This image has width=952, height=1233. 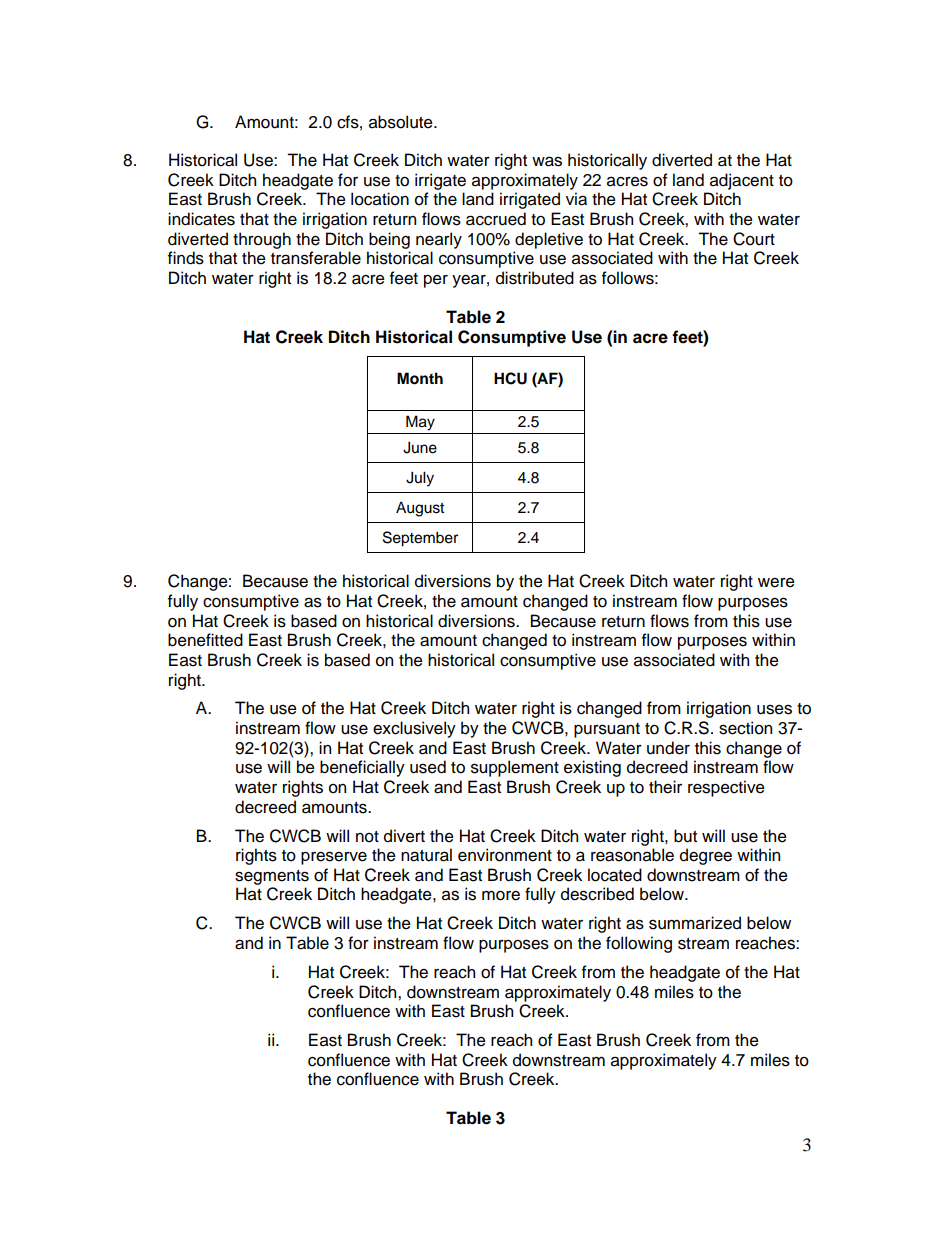 What do you see at coordinates (420, 423) in the image?
I see `May` at bounding box center [420, 423].
